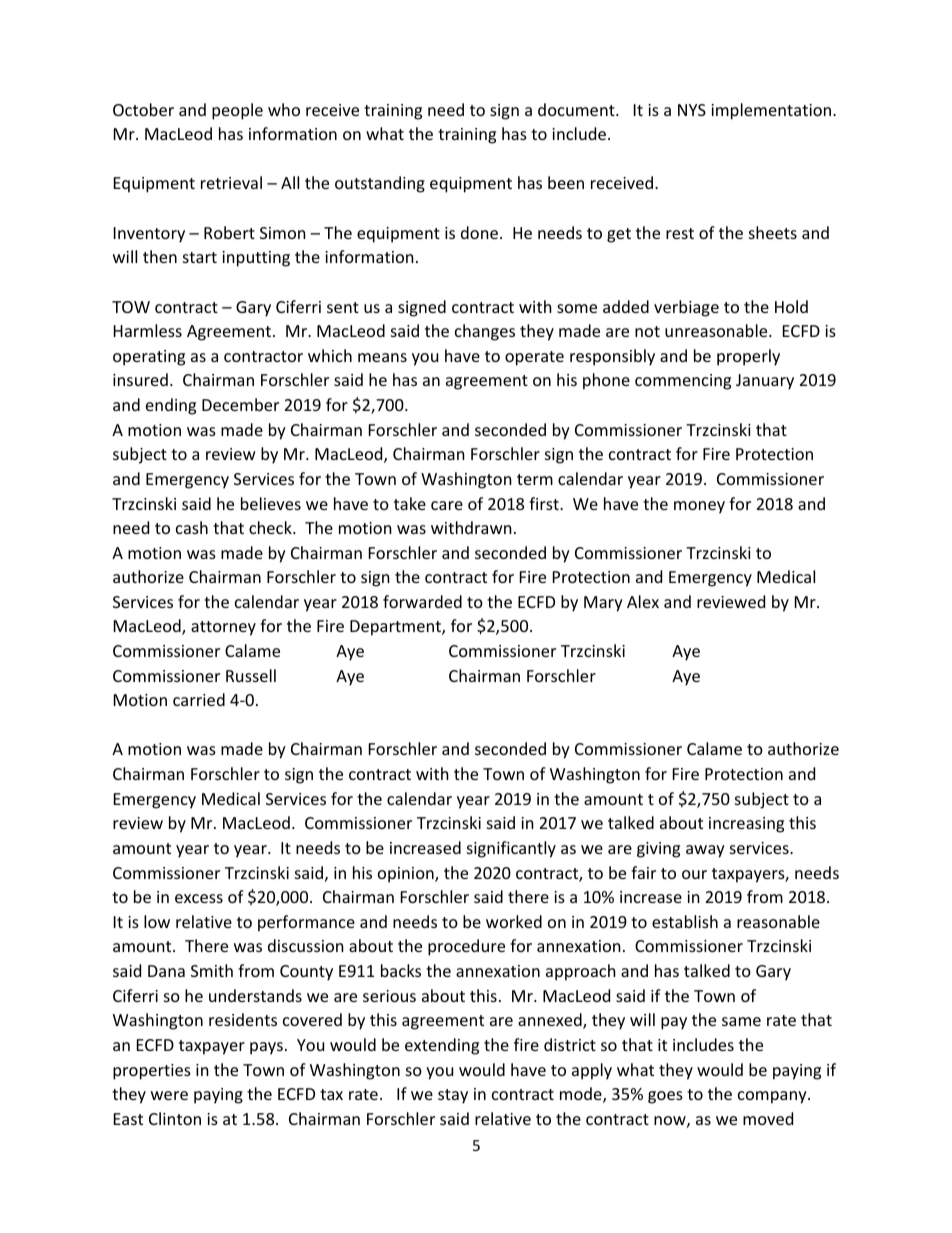 Image resolution: width=952 pixels, height=1233 pixels. Describe the element at coordinates (223, 628) in the page. I see `attorney` at that location.
